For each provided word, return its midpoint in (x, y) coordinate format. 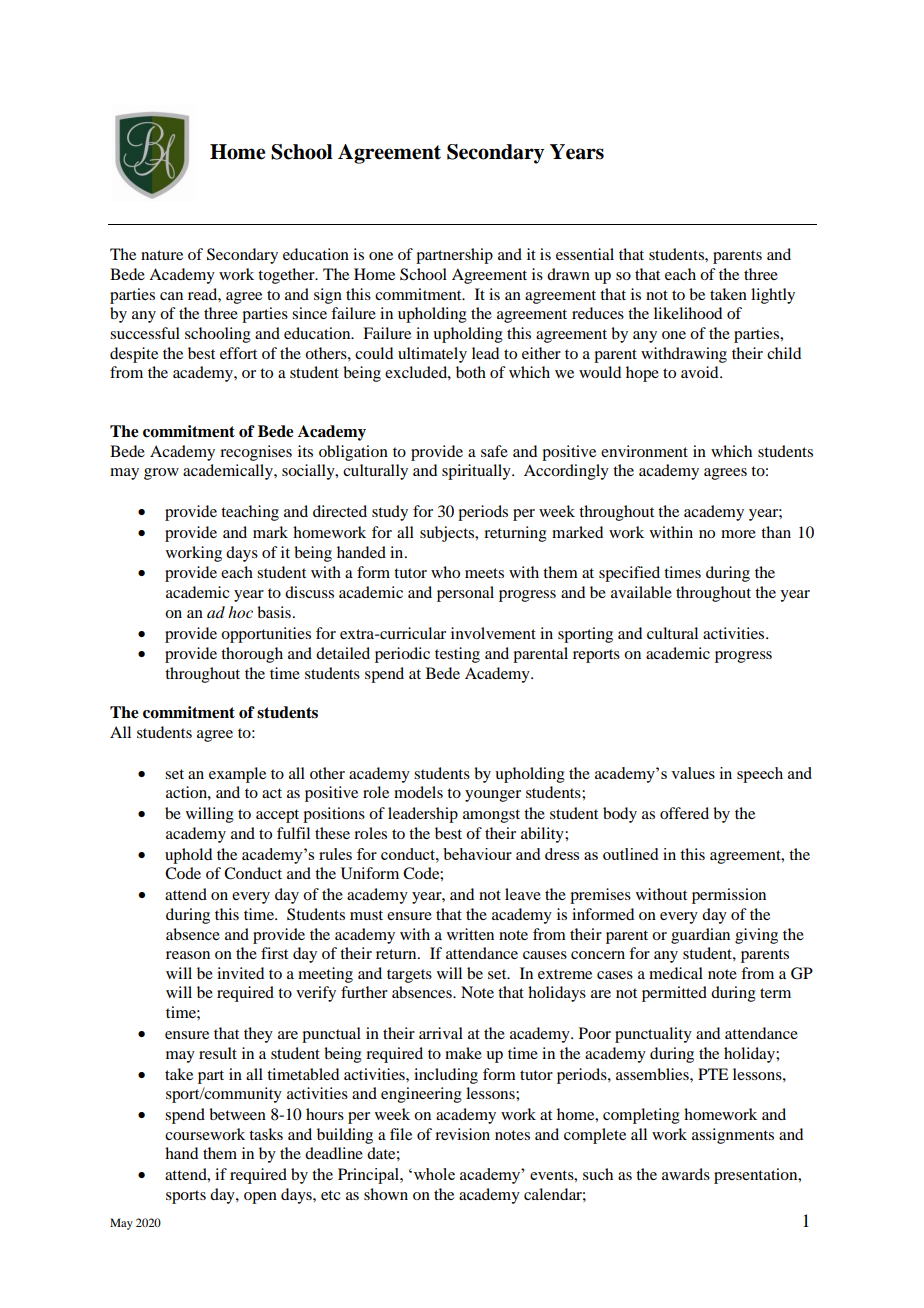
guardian (700, 936)
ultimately (432, 355)
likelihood (688, 313)
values (693, 773)
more (738, 534)
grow (161, 474)
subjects (448, 534)
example (237, 775)
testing (457, 655)
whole (433, 1174)
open (260, 1198)
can (171, 296)
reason (188, 955)
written (470, 934)
